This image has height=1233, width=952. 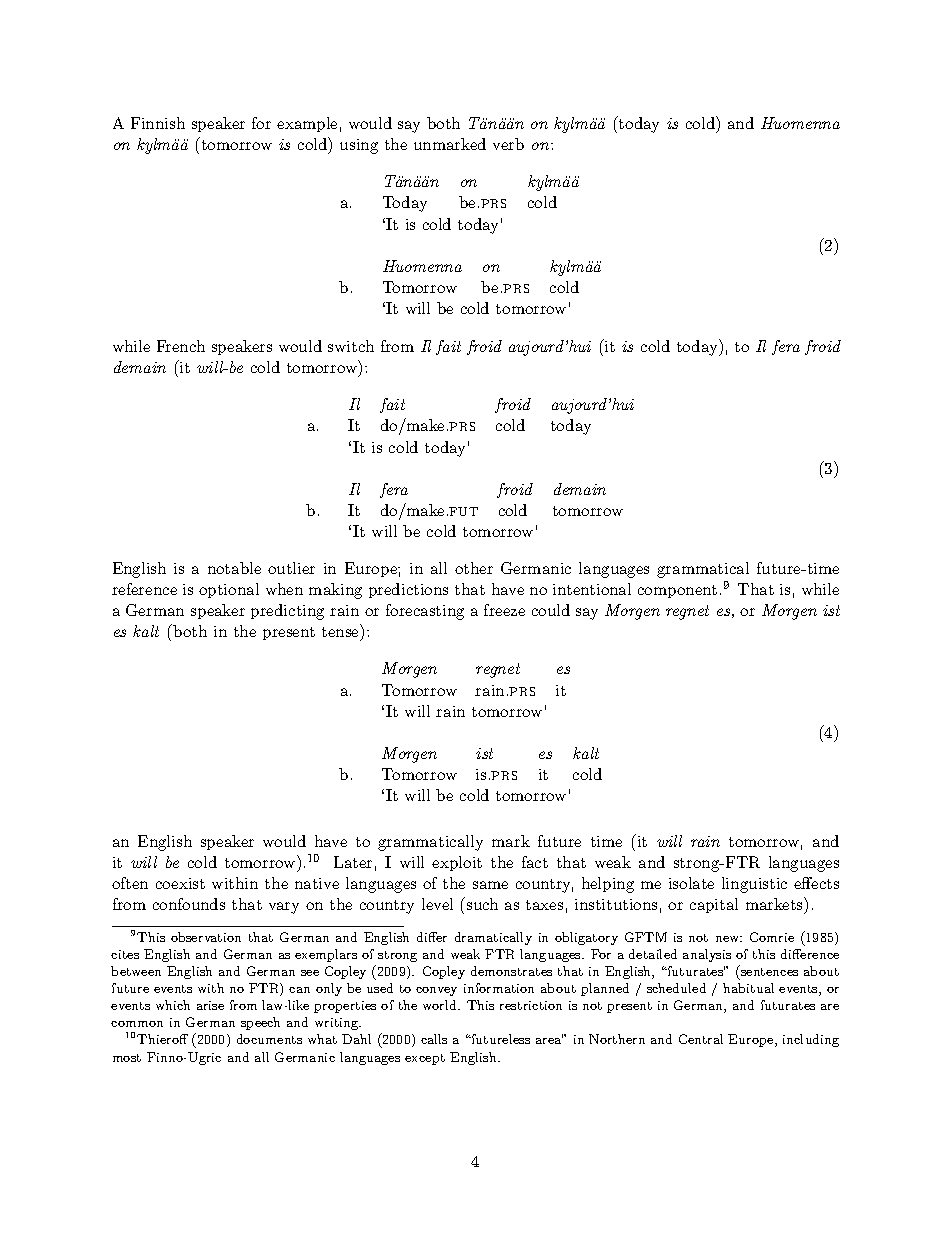 I want to click on arise, so click(x=210, y=1005).
